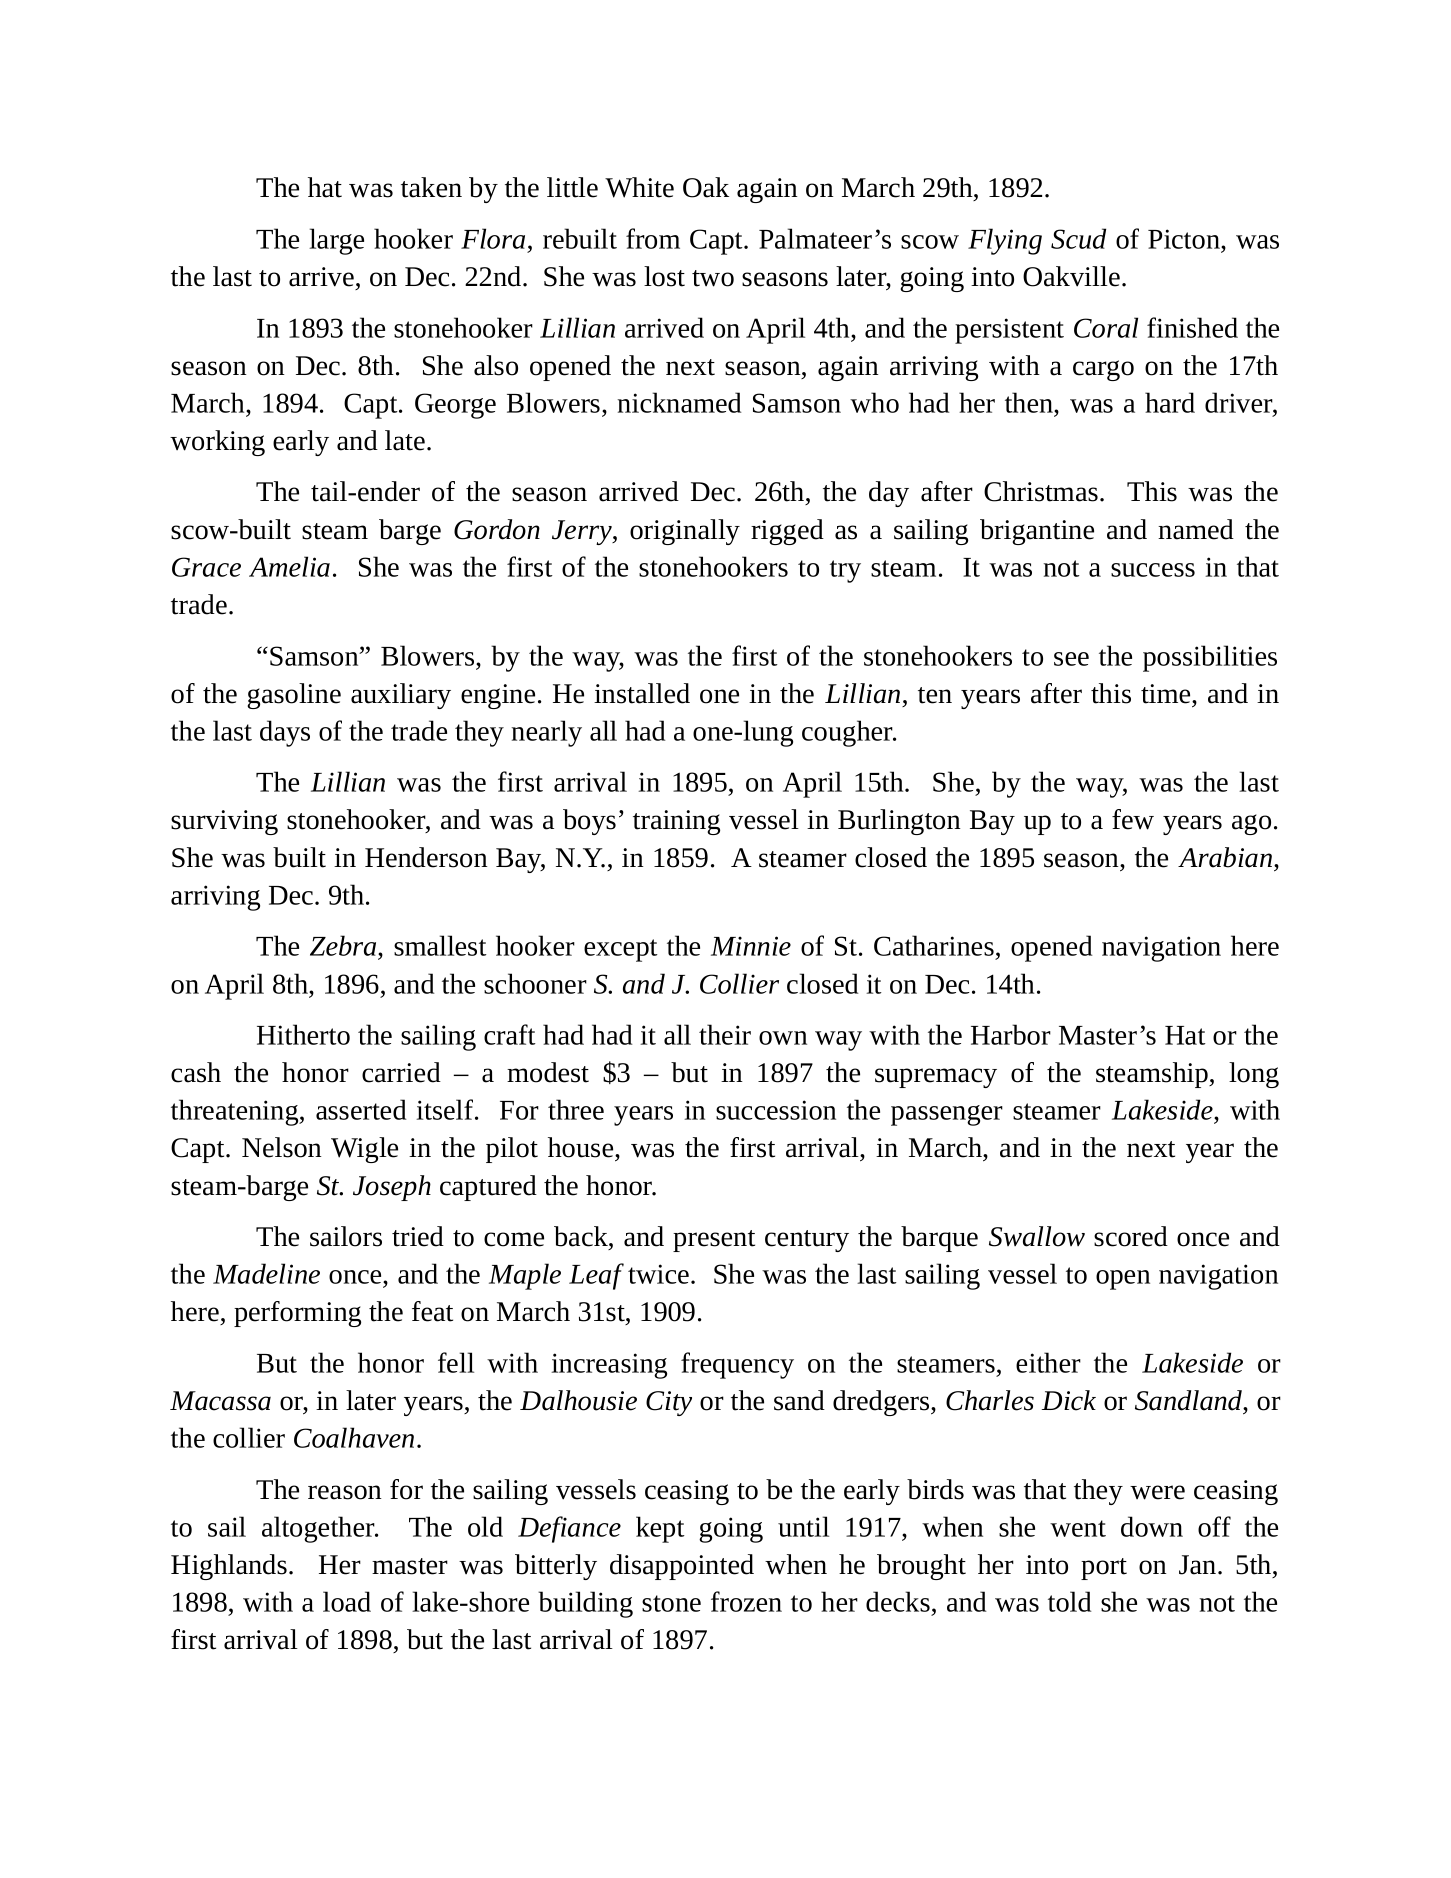 The image size is (1451, 1878). I want to click on Madeline, so click(266, 1273).
